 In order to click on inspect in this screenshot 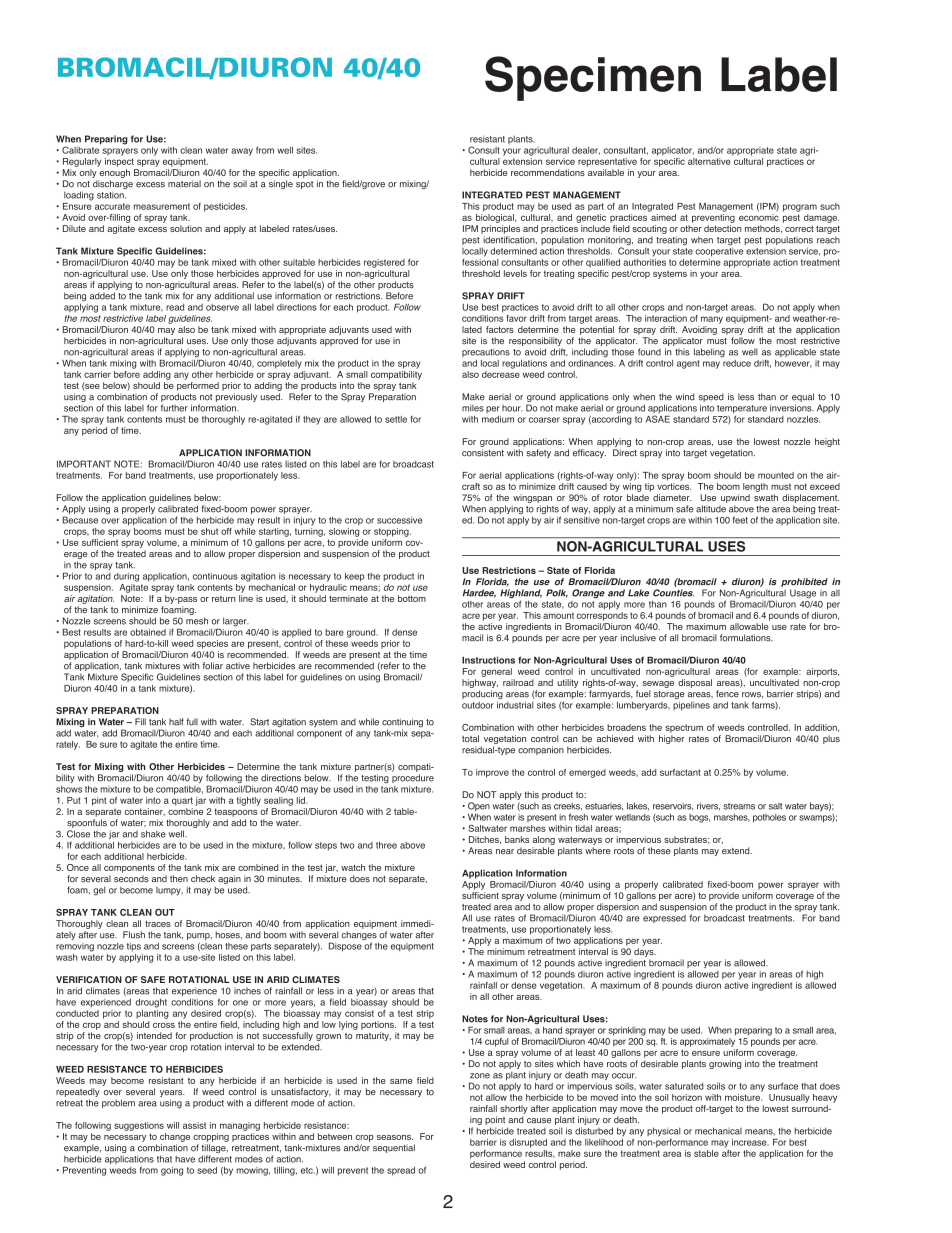, I will do `click(119, 162)`.
